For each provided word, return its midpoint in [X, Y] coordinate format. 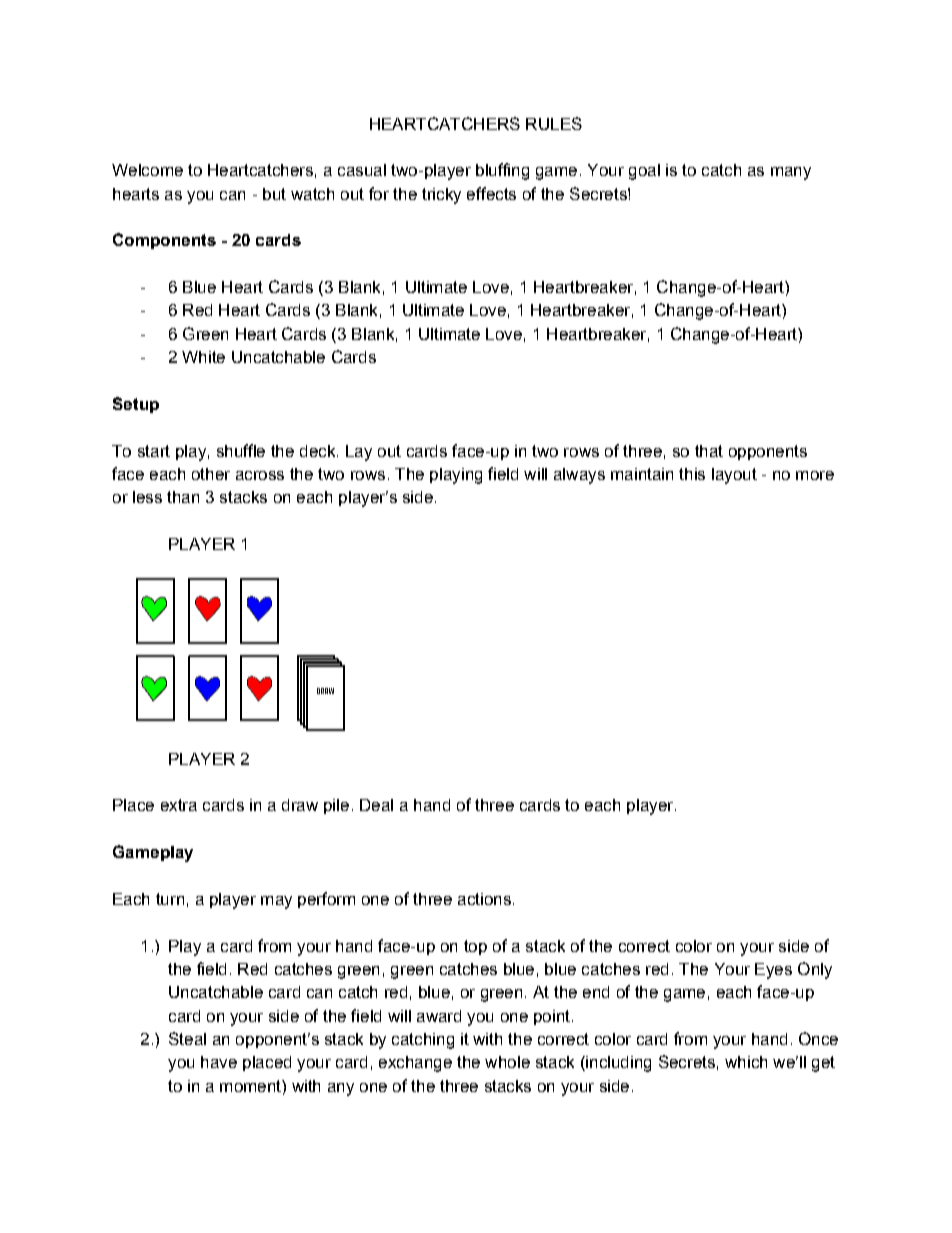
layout [734, 476]
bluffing [502, 171]
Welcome [147, 170]
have [219, 1062]
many [791, 173]
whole [507, 1062]
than [183, 497]
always [579, 476]
